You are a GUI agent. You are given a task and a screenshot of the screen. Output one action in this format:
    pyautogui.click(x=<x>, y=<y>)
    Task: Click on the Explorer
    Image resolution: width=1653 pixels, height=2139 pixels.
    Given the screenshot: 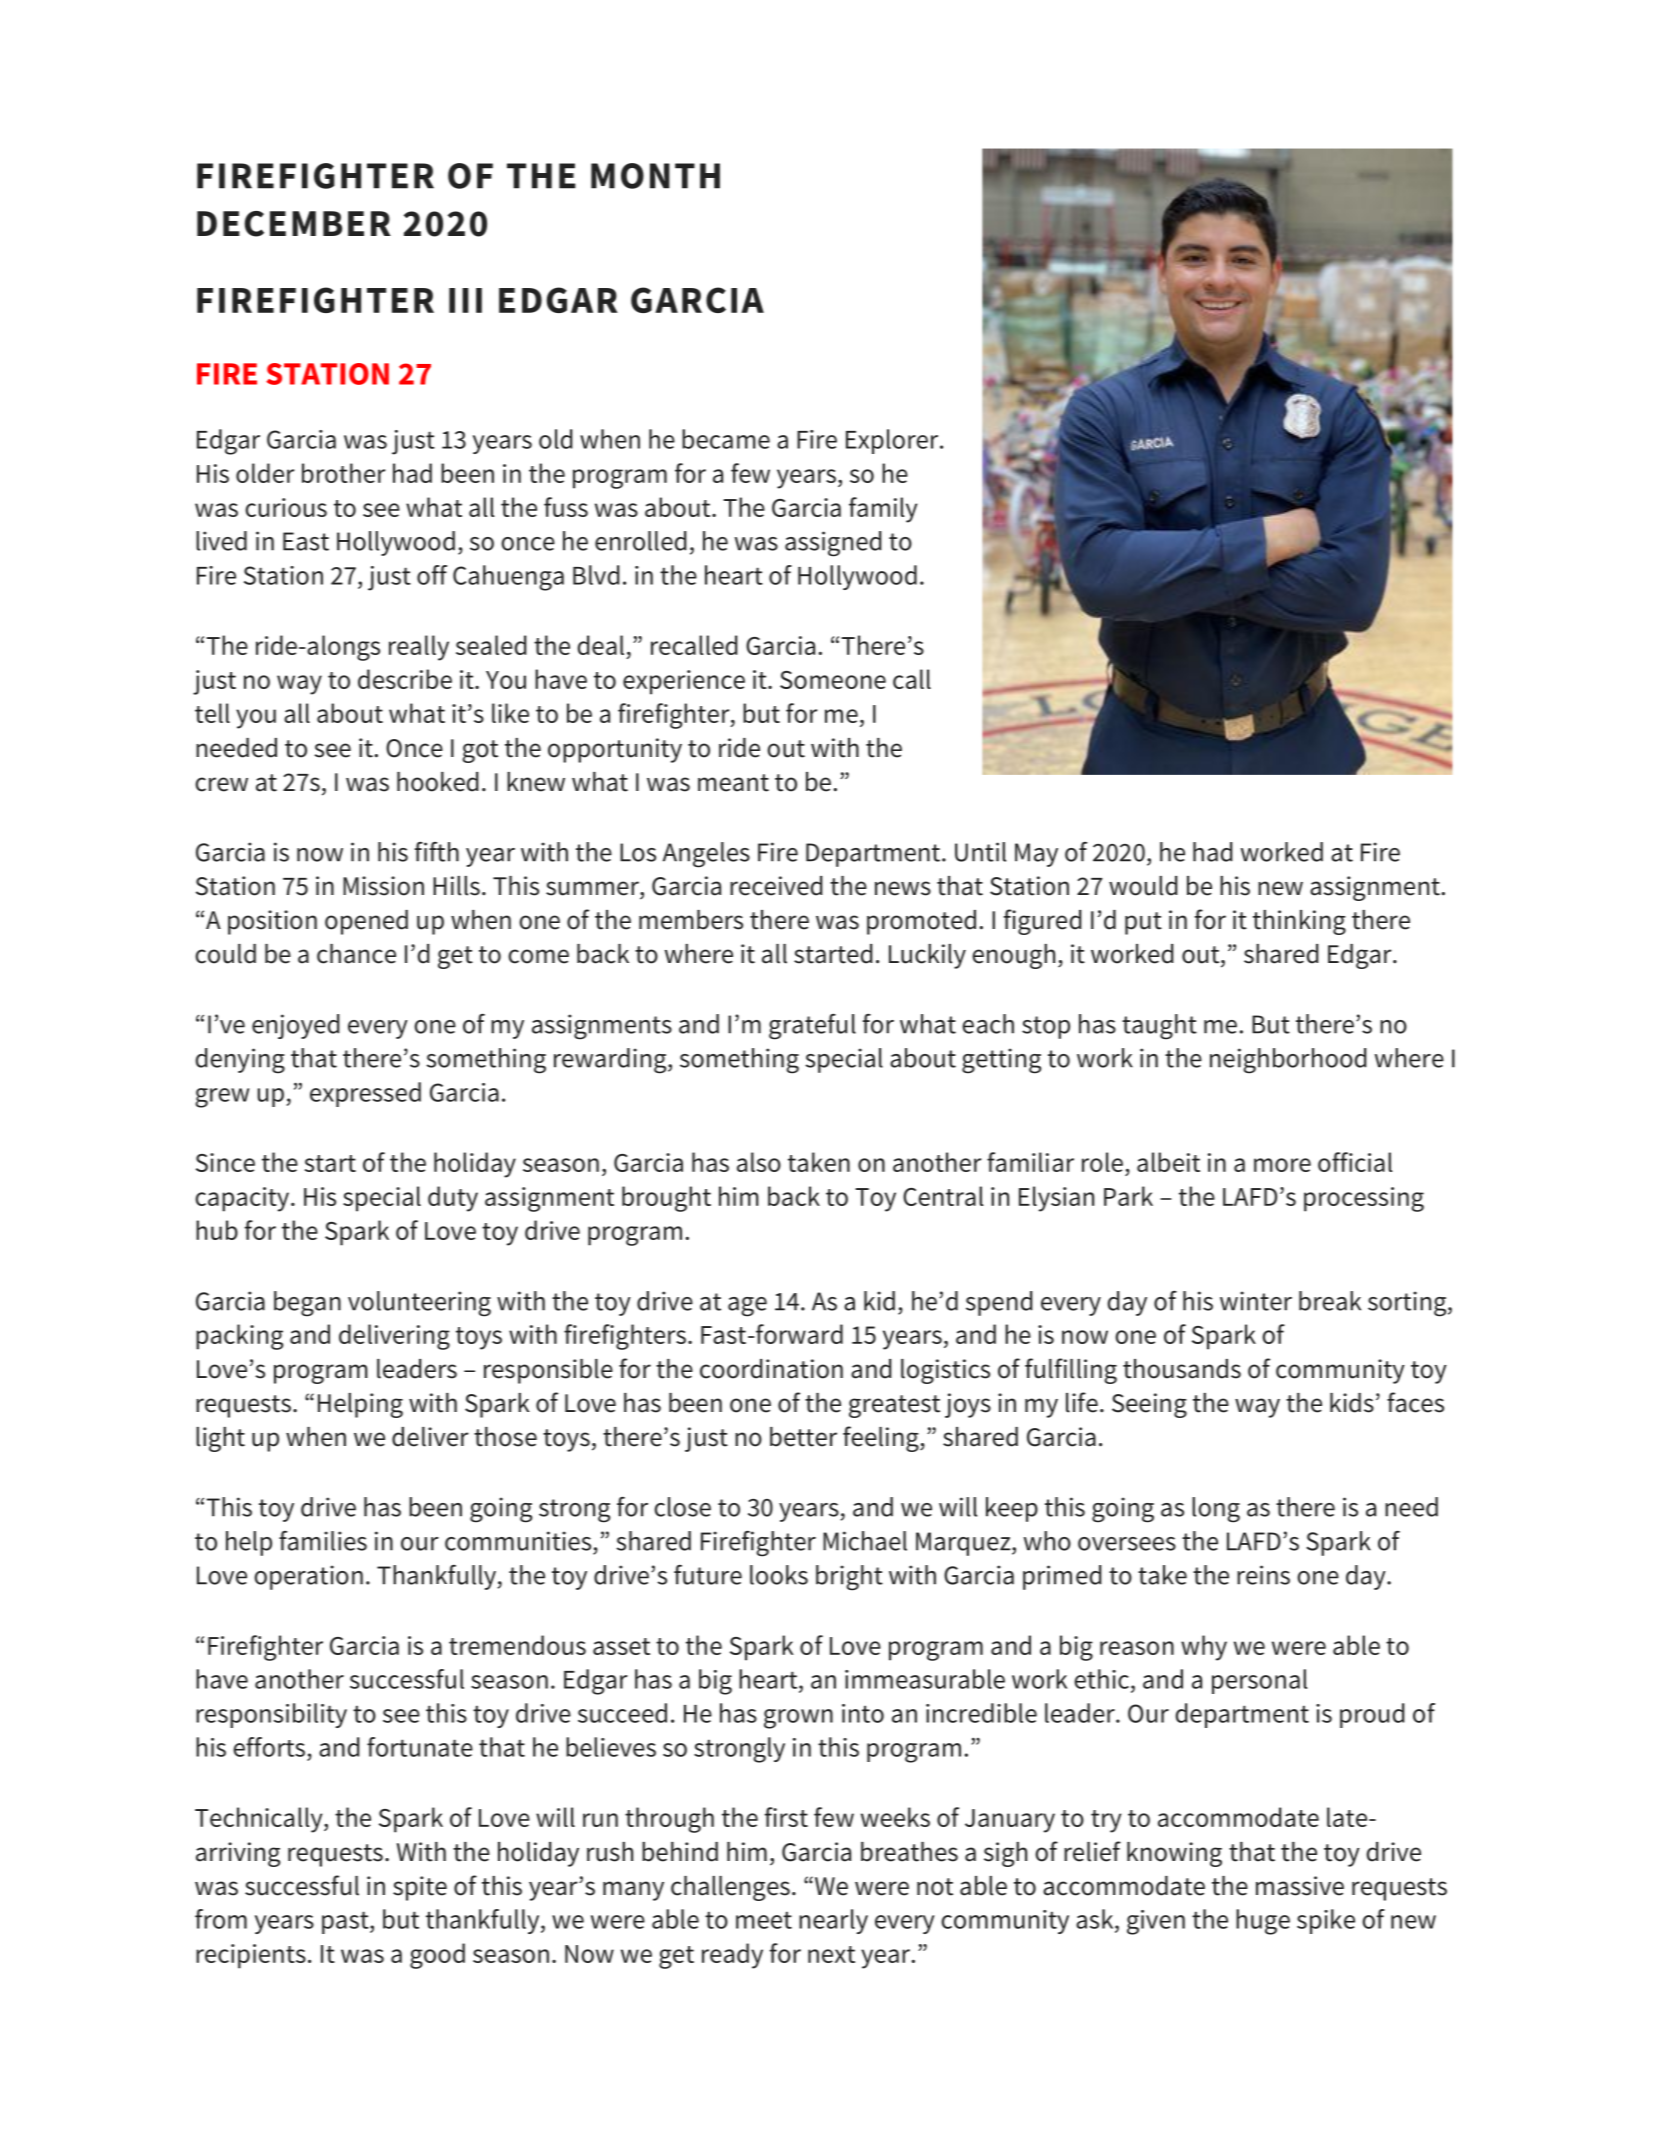 What is the action you would take?
    pyautogui.click(x=893, y=441)
